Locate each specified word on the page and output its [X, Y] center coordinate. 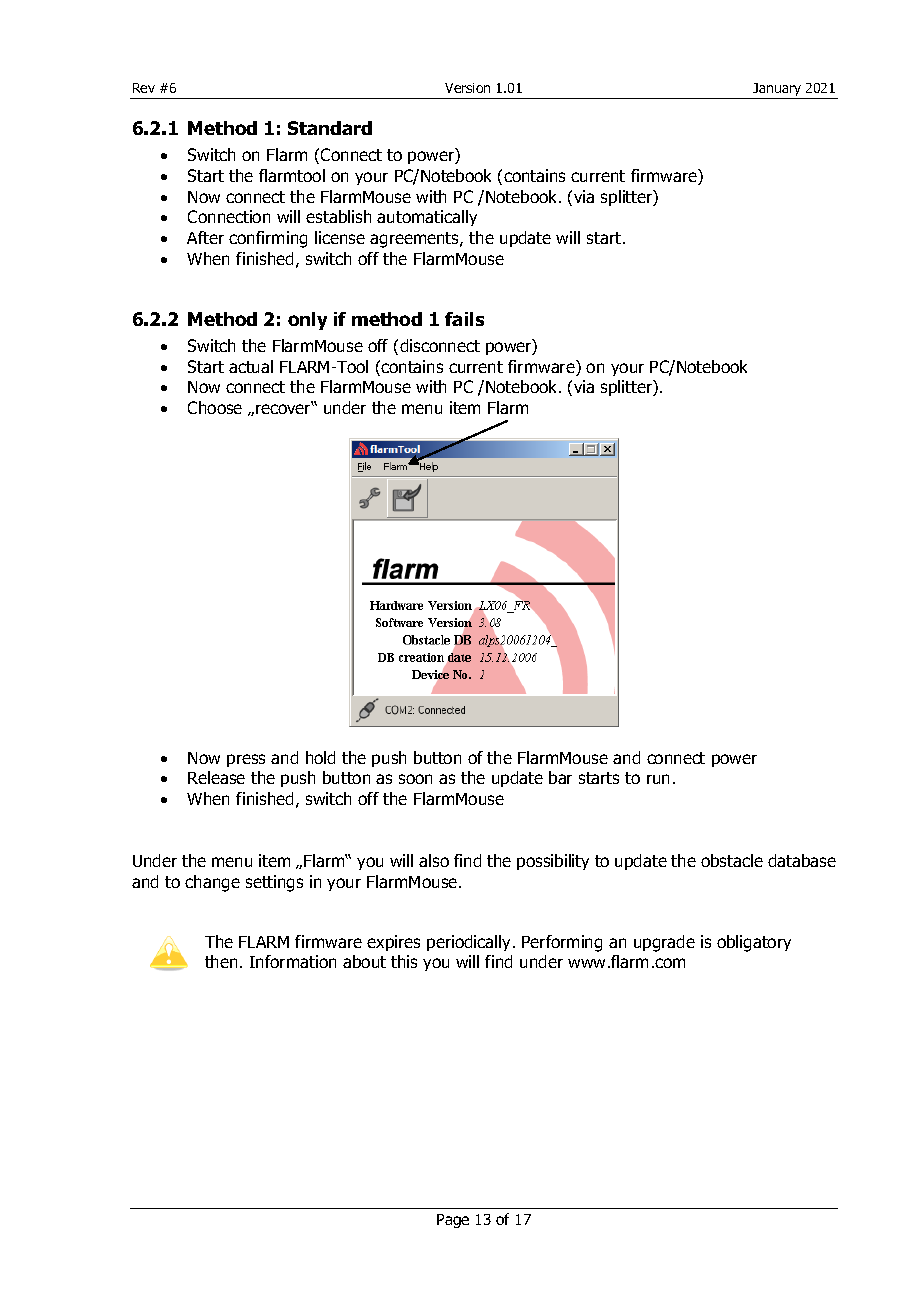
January [777, 89]
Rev [144, 88]
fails [464, 319]
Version [467, 88]
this [404, 961]
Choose [215, 407]
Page [453, 1221]
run [658, 779]
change [212, 883]
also [434, 860]
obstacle [732, 860]
